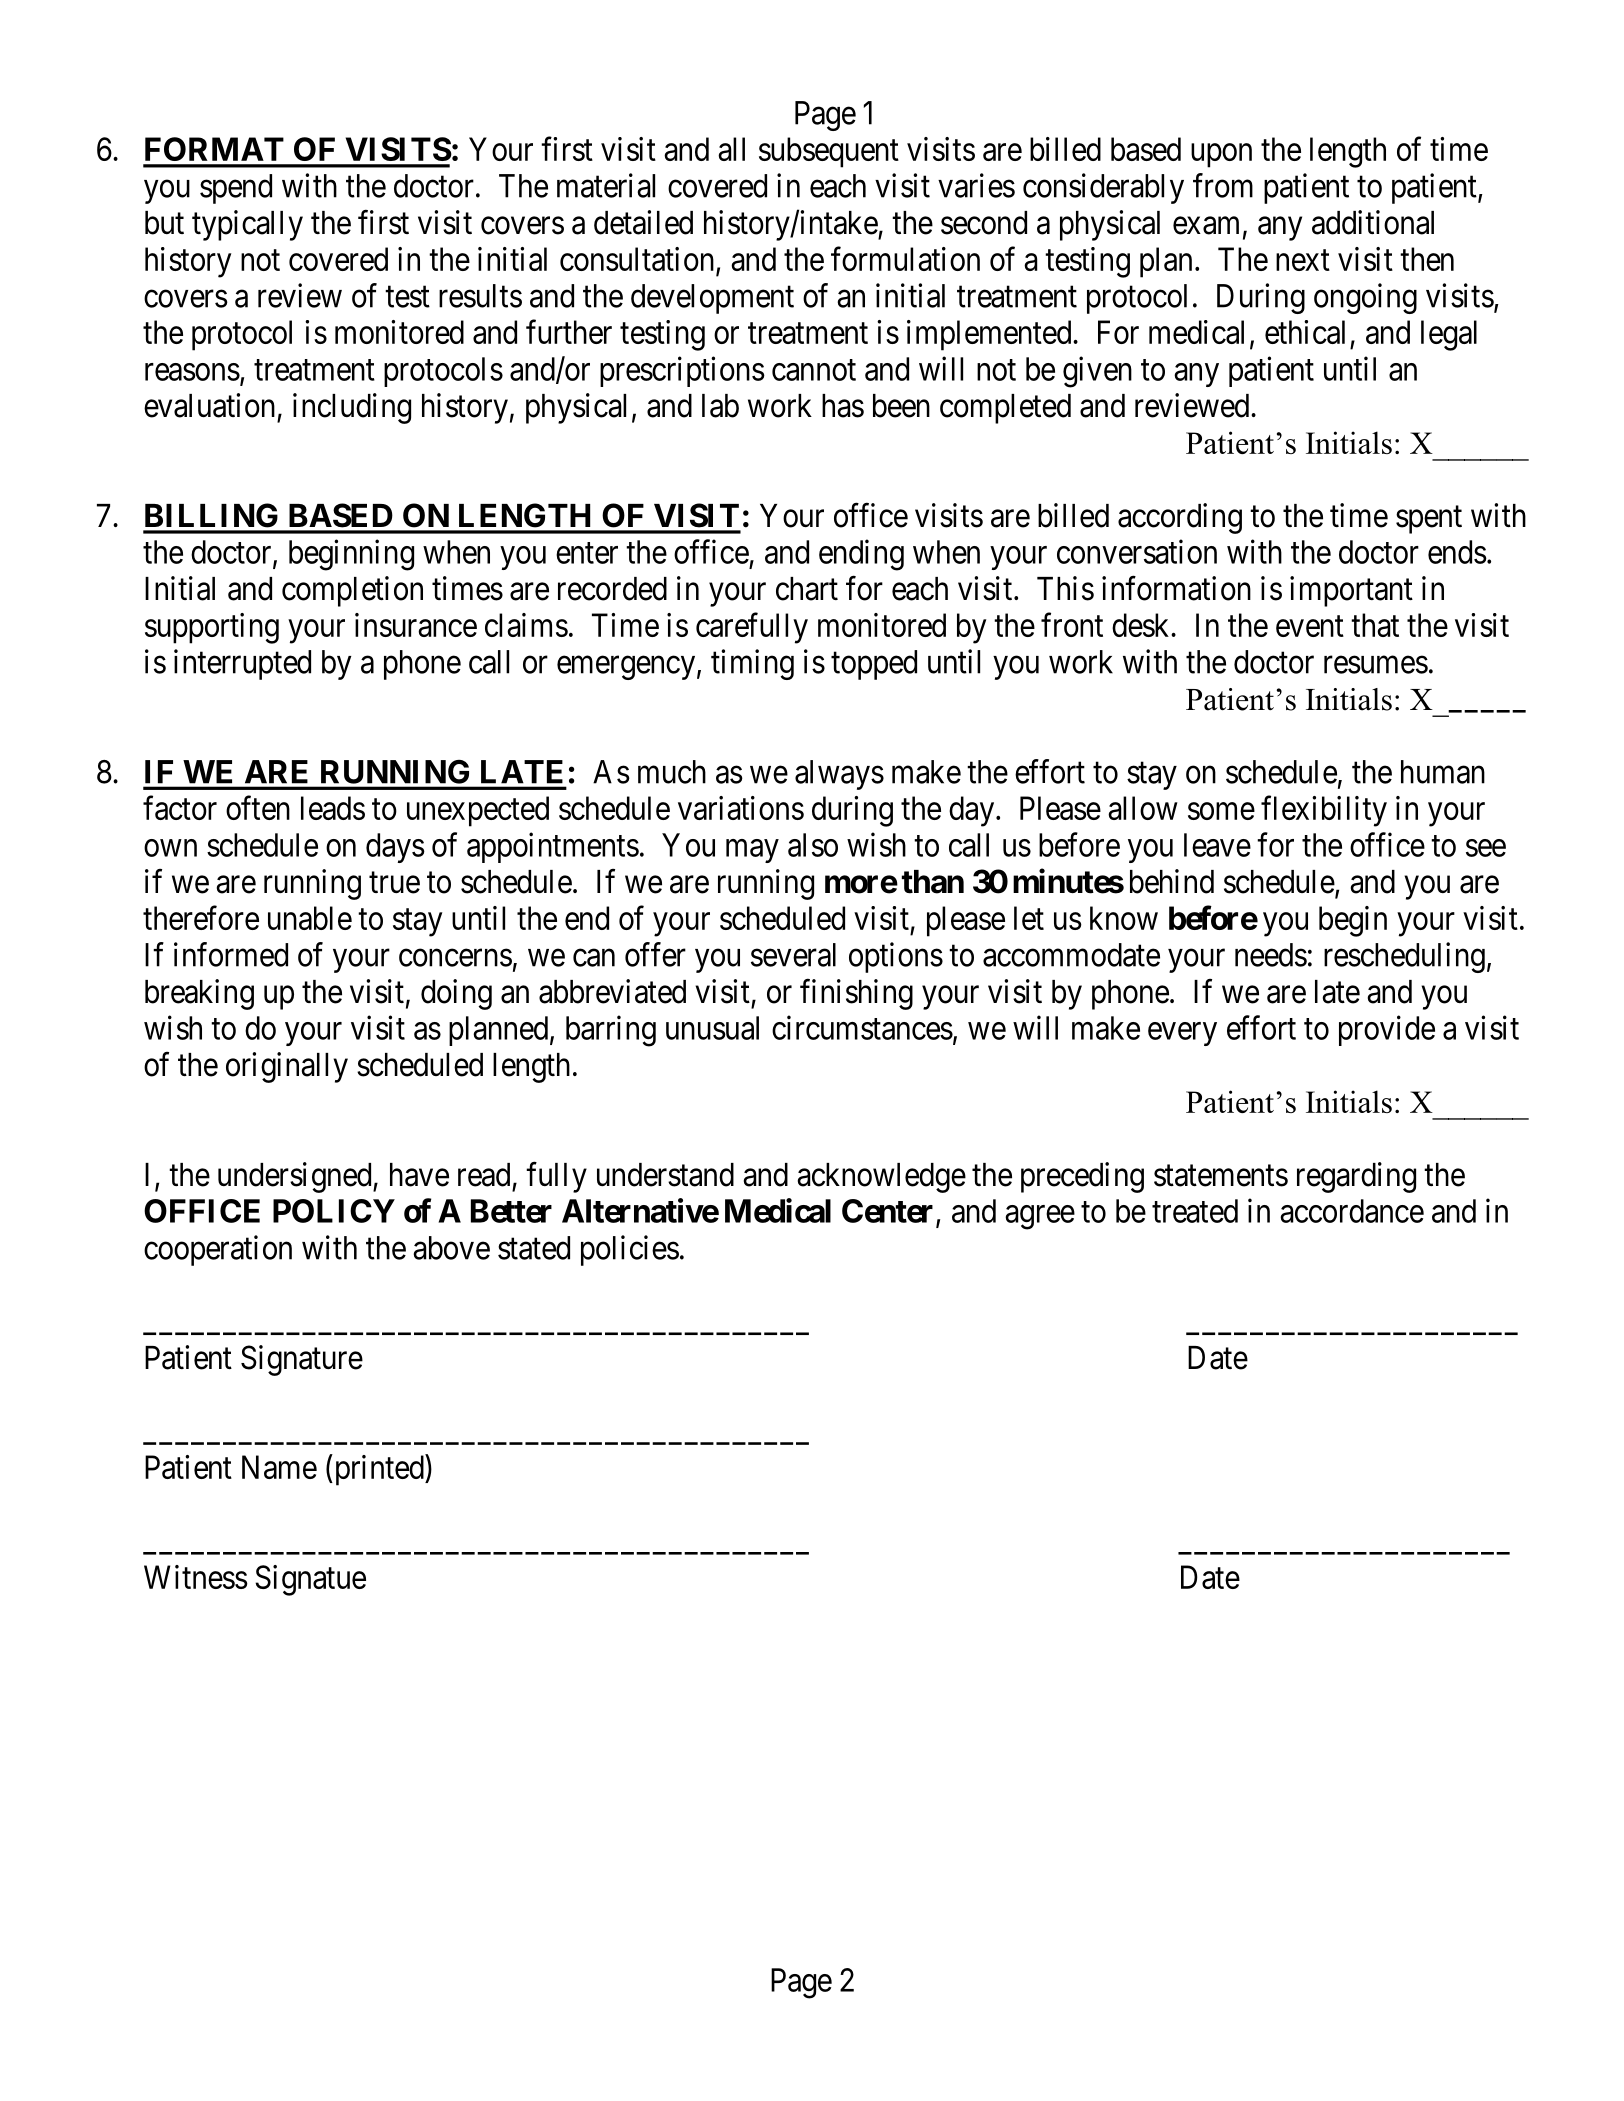  What do you see at coordinates (236, 189) in the screenshot?
I see `spend` at bounding box center [236, 189].
